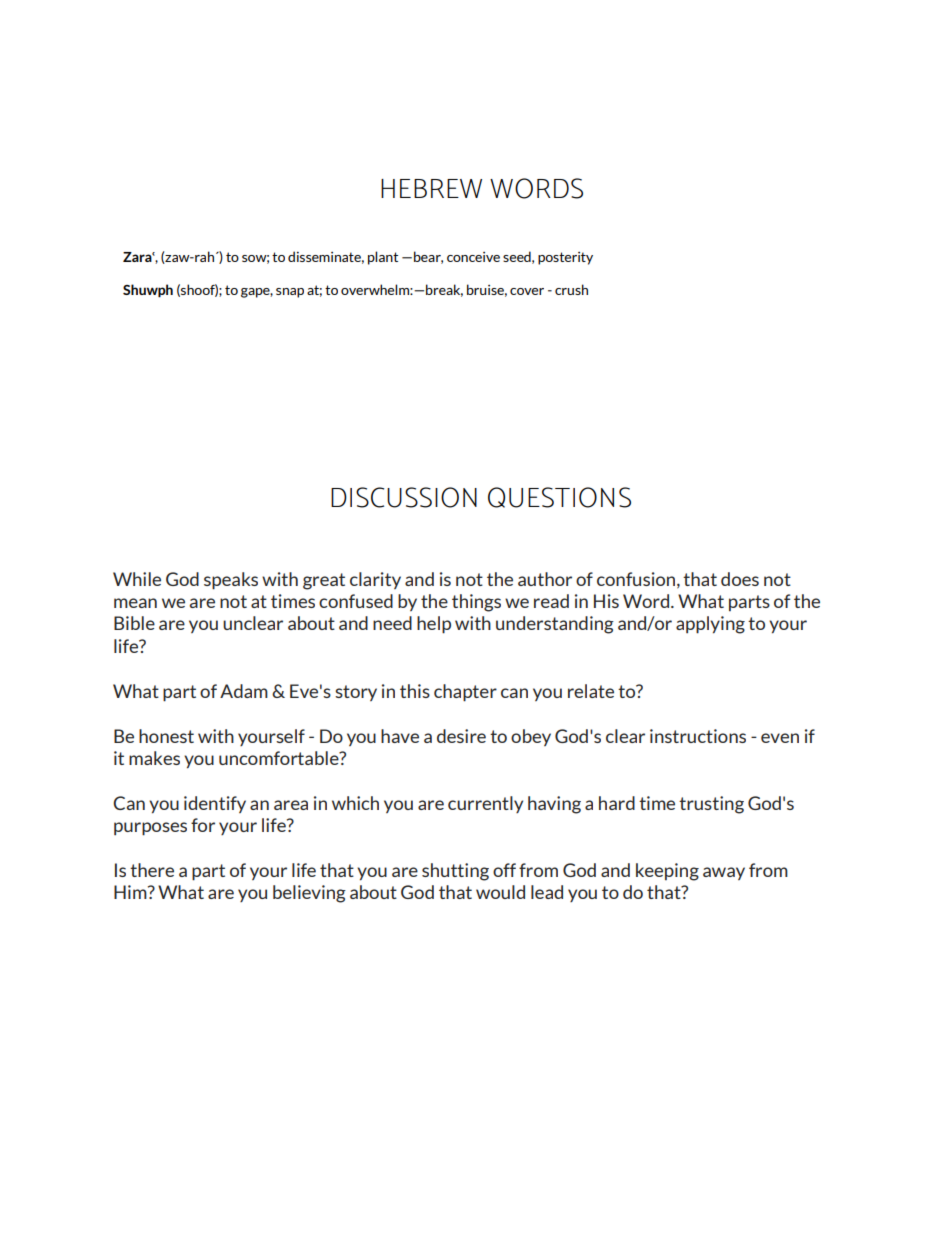  I want to click on HEBREW, so click(431, 188).
